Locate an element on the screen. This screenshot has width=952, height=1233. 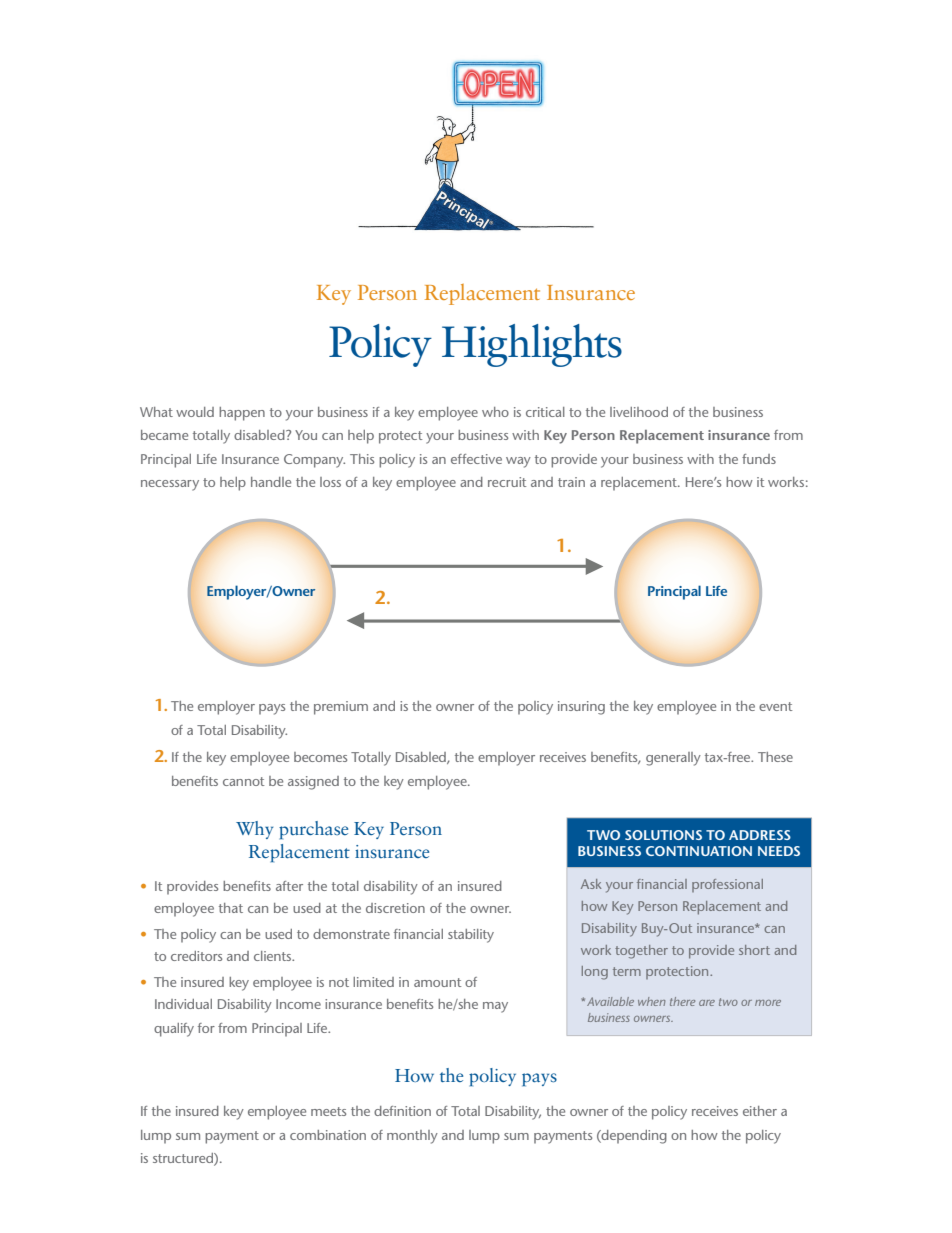
that is located at coordinates (231, 908).
